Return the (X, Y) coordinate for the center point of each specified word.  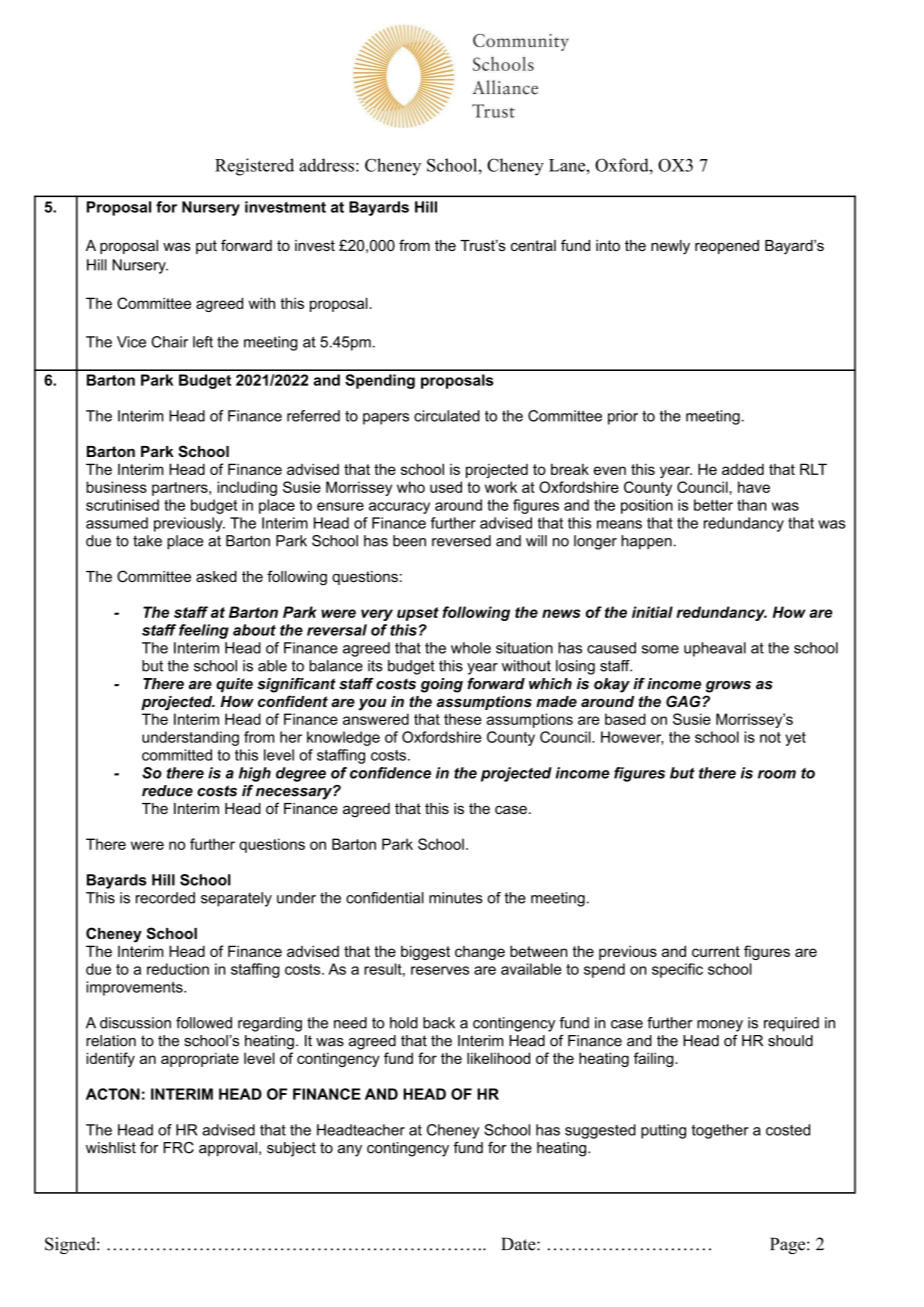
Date (519, 1244)
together (720, 1131)
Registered (254, 167)
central (533, 245)
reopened (727, 247)
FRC (178, 1148)
